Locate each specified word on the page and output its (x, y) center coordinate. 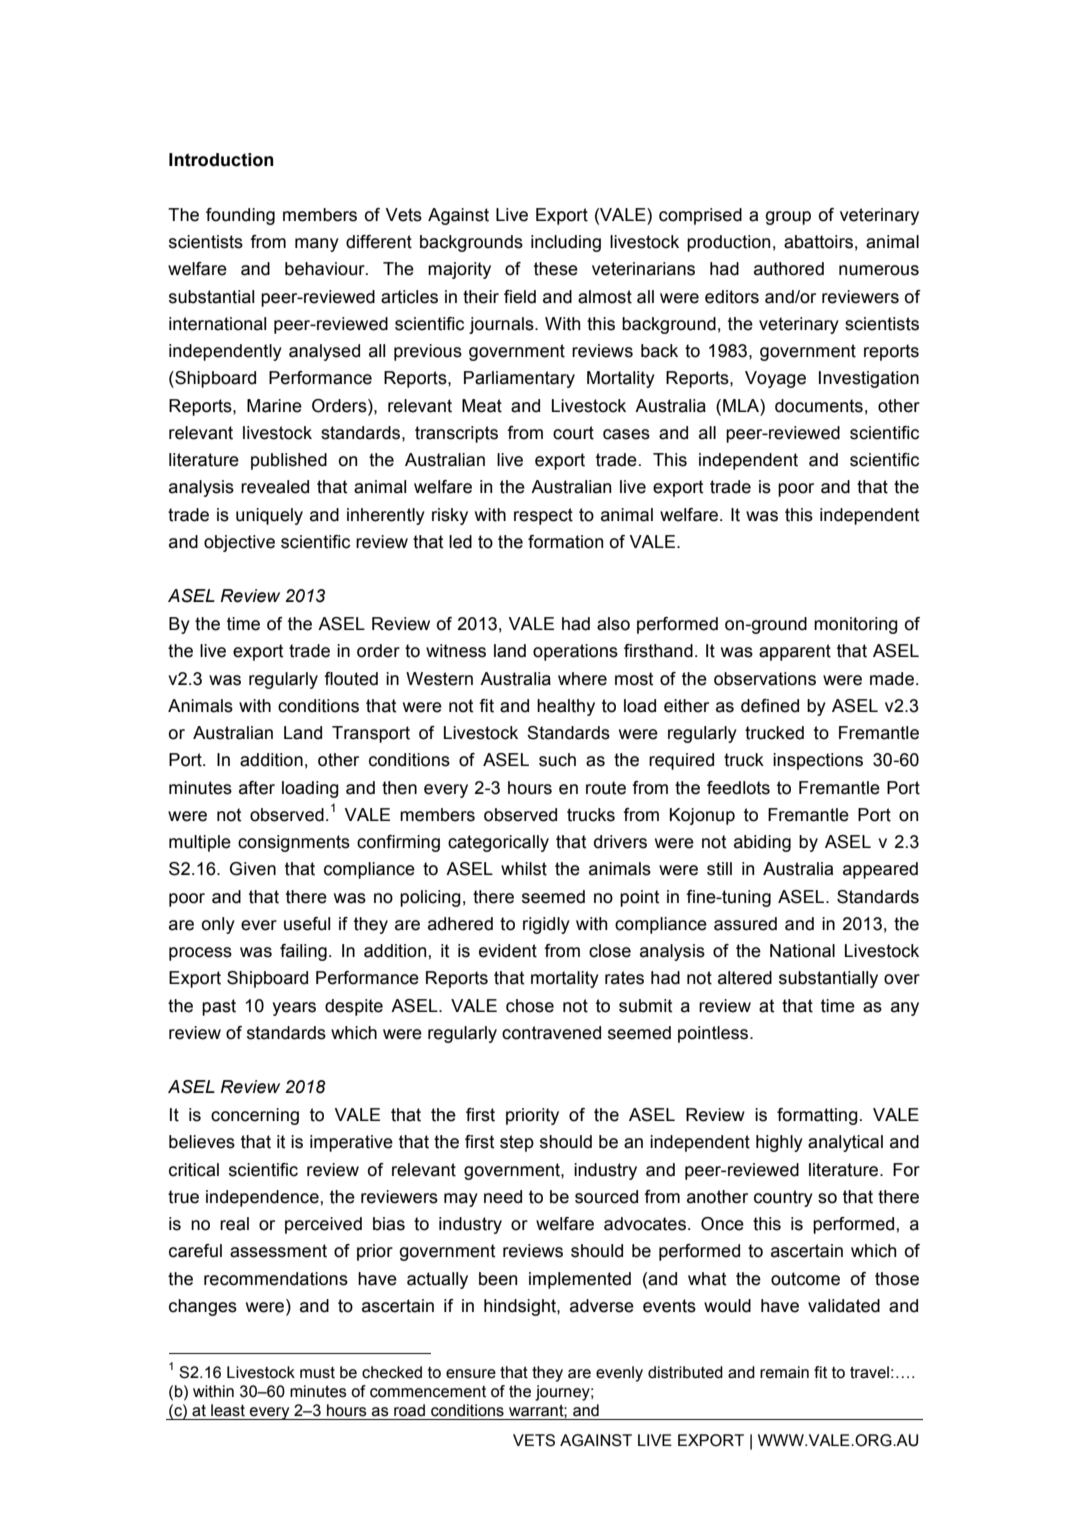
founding (240, 216)
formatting (817, 1116)
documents (819, 406)
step (517, 1143)
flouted (351, 679)
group (788, 218)
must (317, 1373)
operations (575, 652)
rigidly (546, 925)
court (573, 433)
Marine (274, 406)
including (566, 243)
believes (202, 1142)
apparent (795, 652)
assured (745, 924)
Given (253, 869)
